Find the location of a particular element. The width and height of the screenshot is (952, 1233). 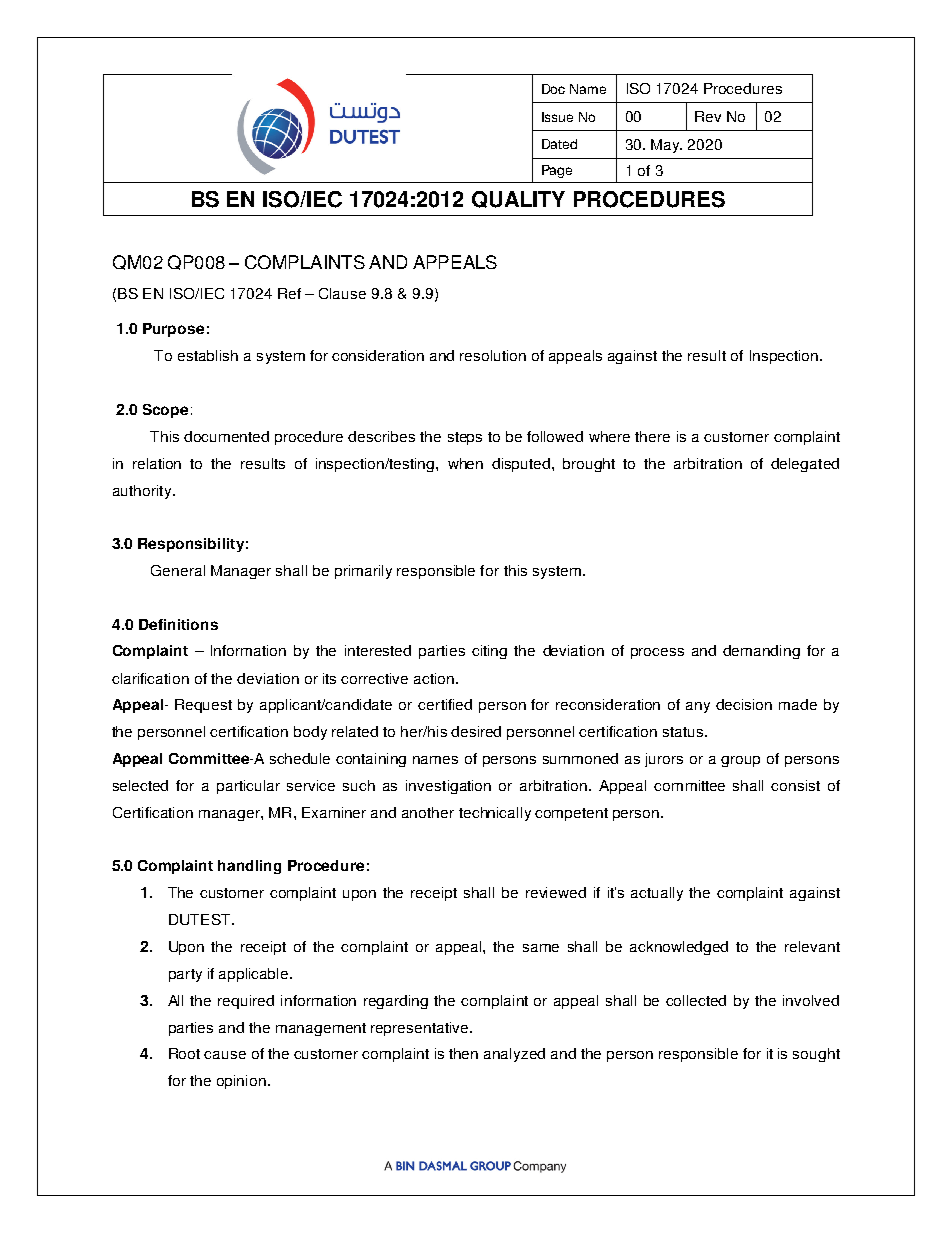

establish is located at coordinates (208, 355).
